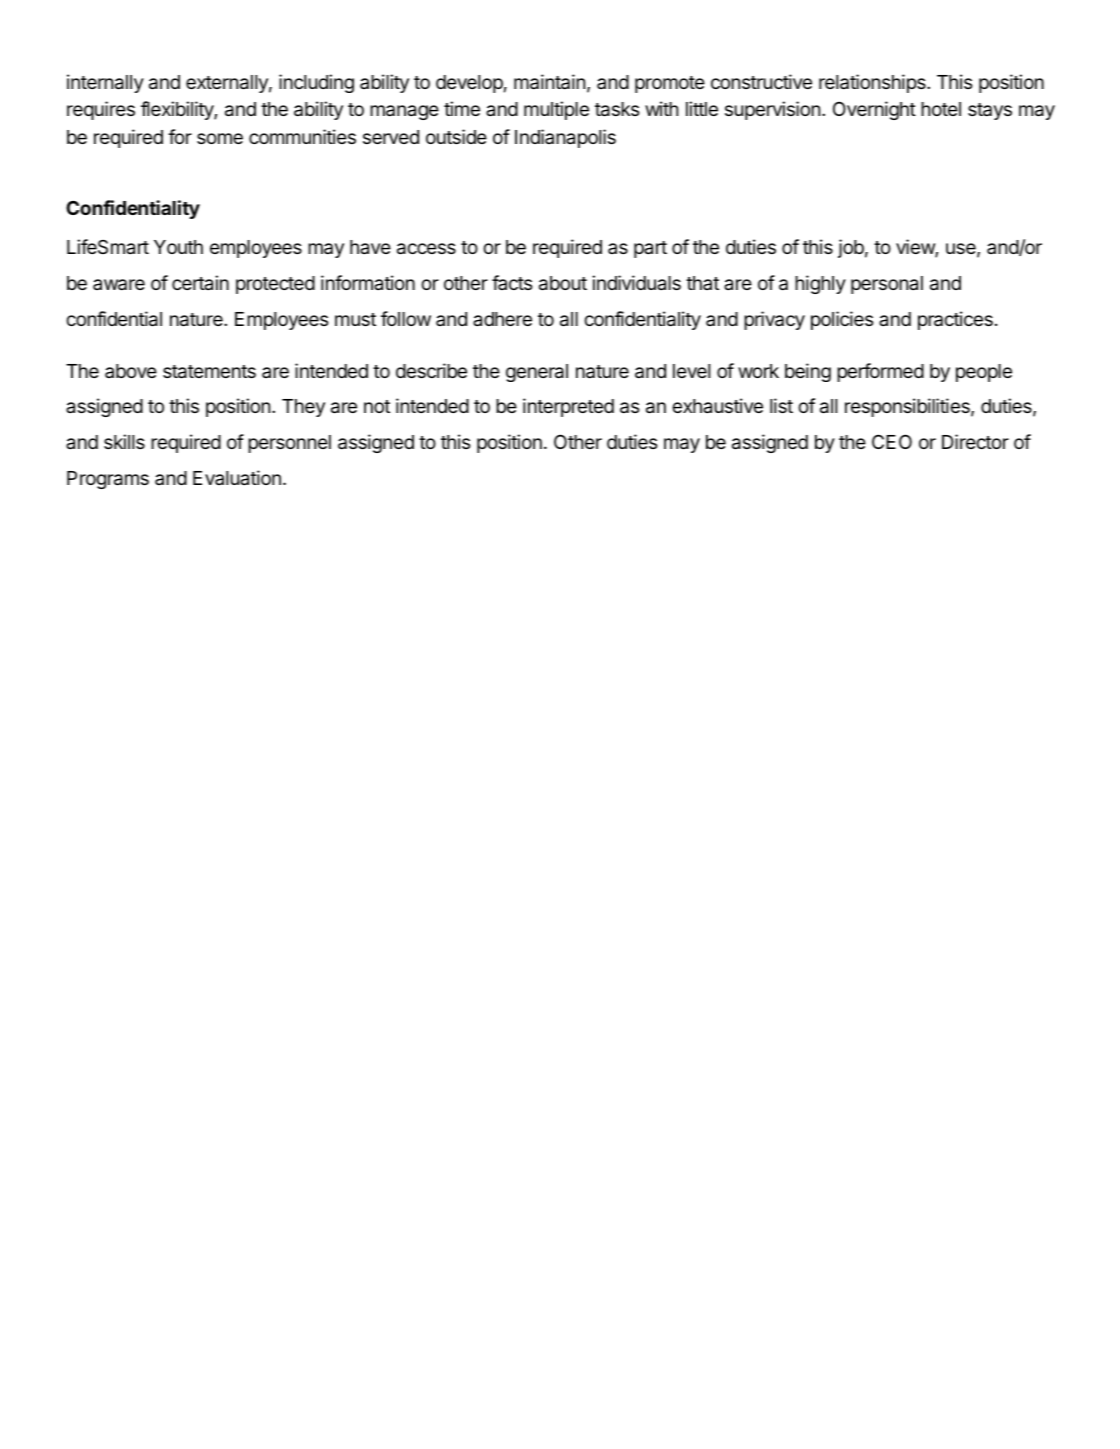  I want to click on some, so click(220, 138).
